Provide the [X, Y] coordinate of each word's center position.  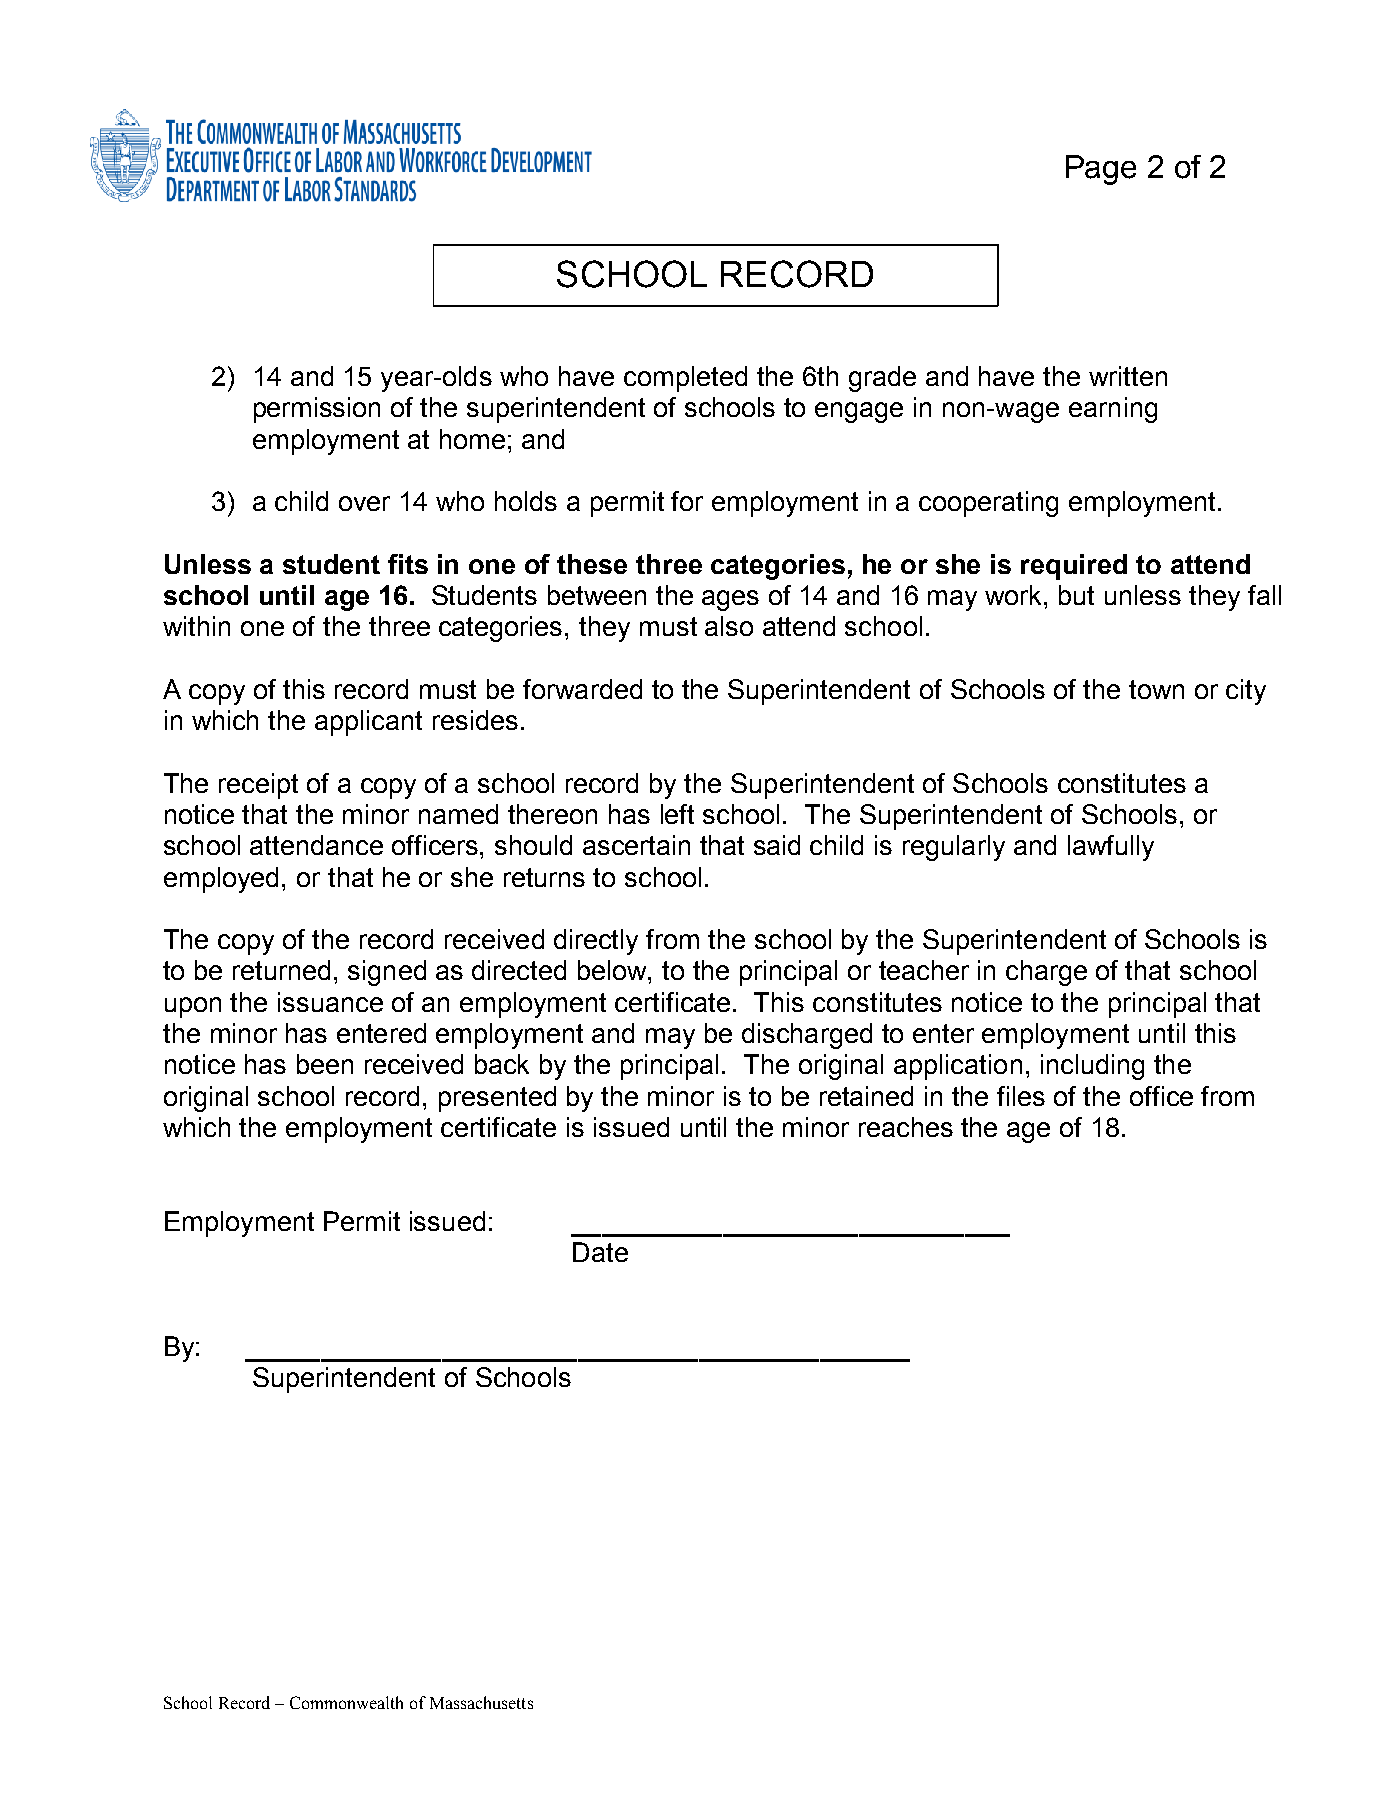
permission [317, 410]
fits [408, 564]
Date [600, 1252]
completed [685, 379]
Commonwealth [346, 1702]
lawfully [1111, 848]
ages [730, 600]
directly [596, 942]
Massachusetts [481, 1702]
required [1074, 567]
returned [281, 970]
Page [1101, 170]
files [1021, 1096]
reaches [906, 1127]
